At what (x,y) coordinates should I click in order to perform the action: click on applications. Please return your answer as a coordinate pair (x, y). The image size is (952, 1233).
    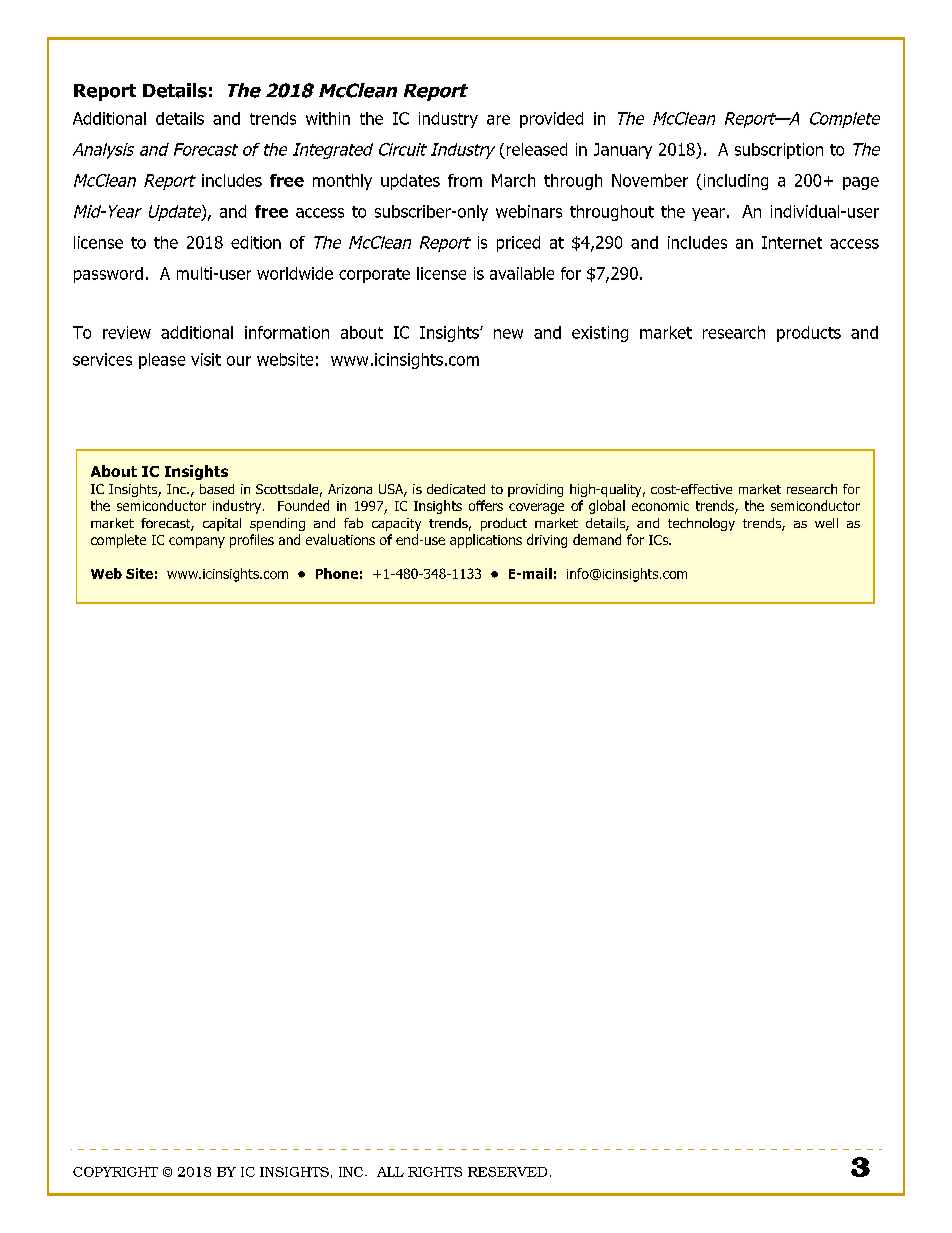
    Looking at the image, I should click on (486, 541).
